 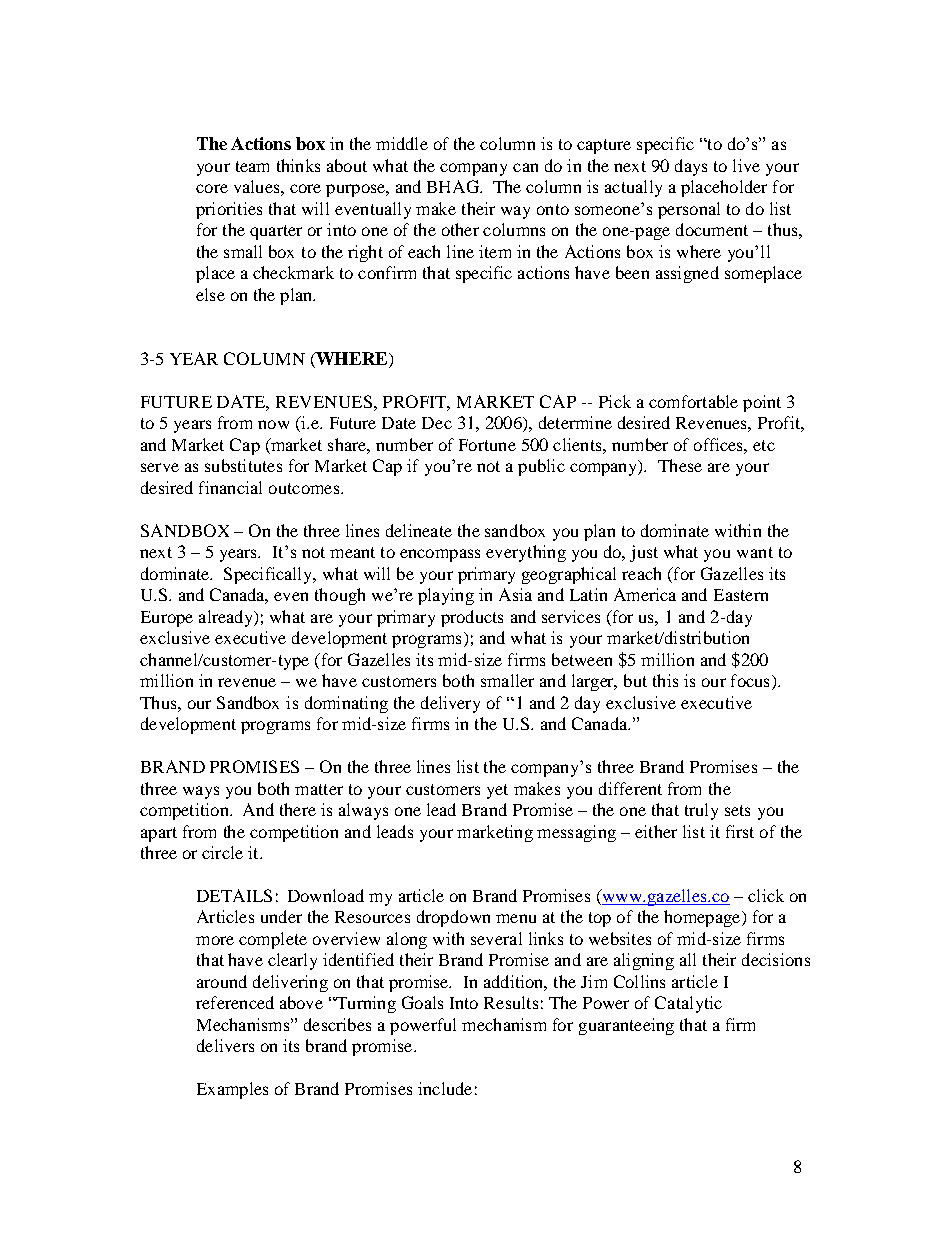 I want to click on products, so click(x=472, y=618).
